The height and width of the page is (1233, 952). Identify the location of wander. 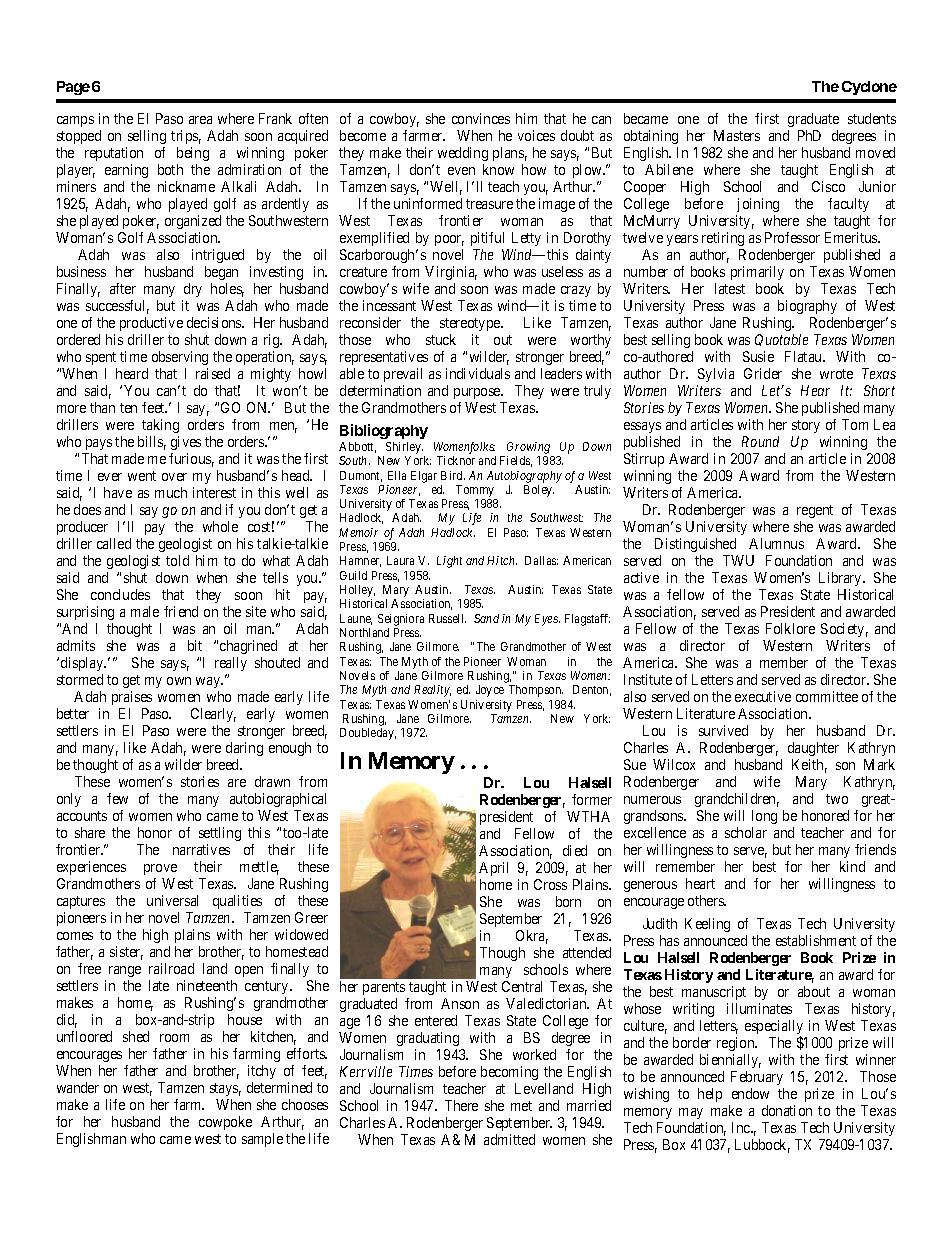
(78, 1087).
